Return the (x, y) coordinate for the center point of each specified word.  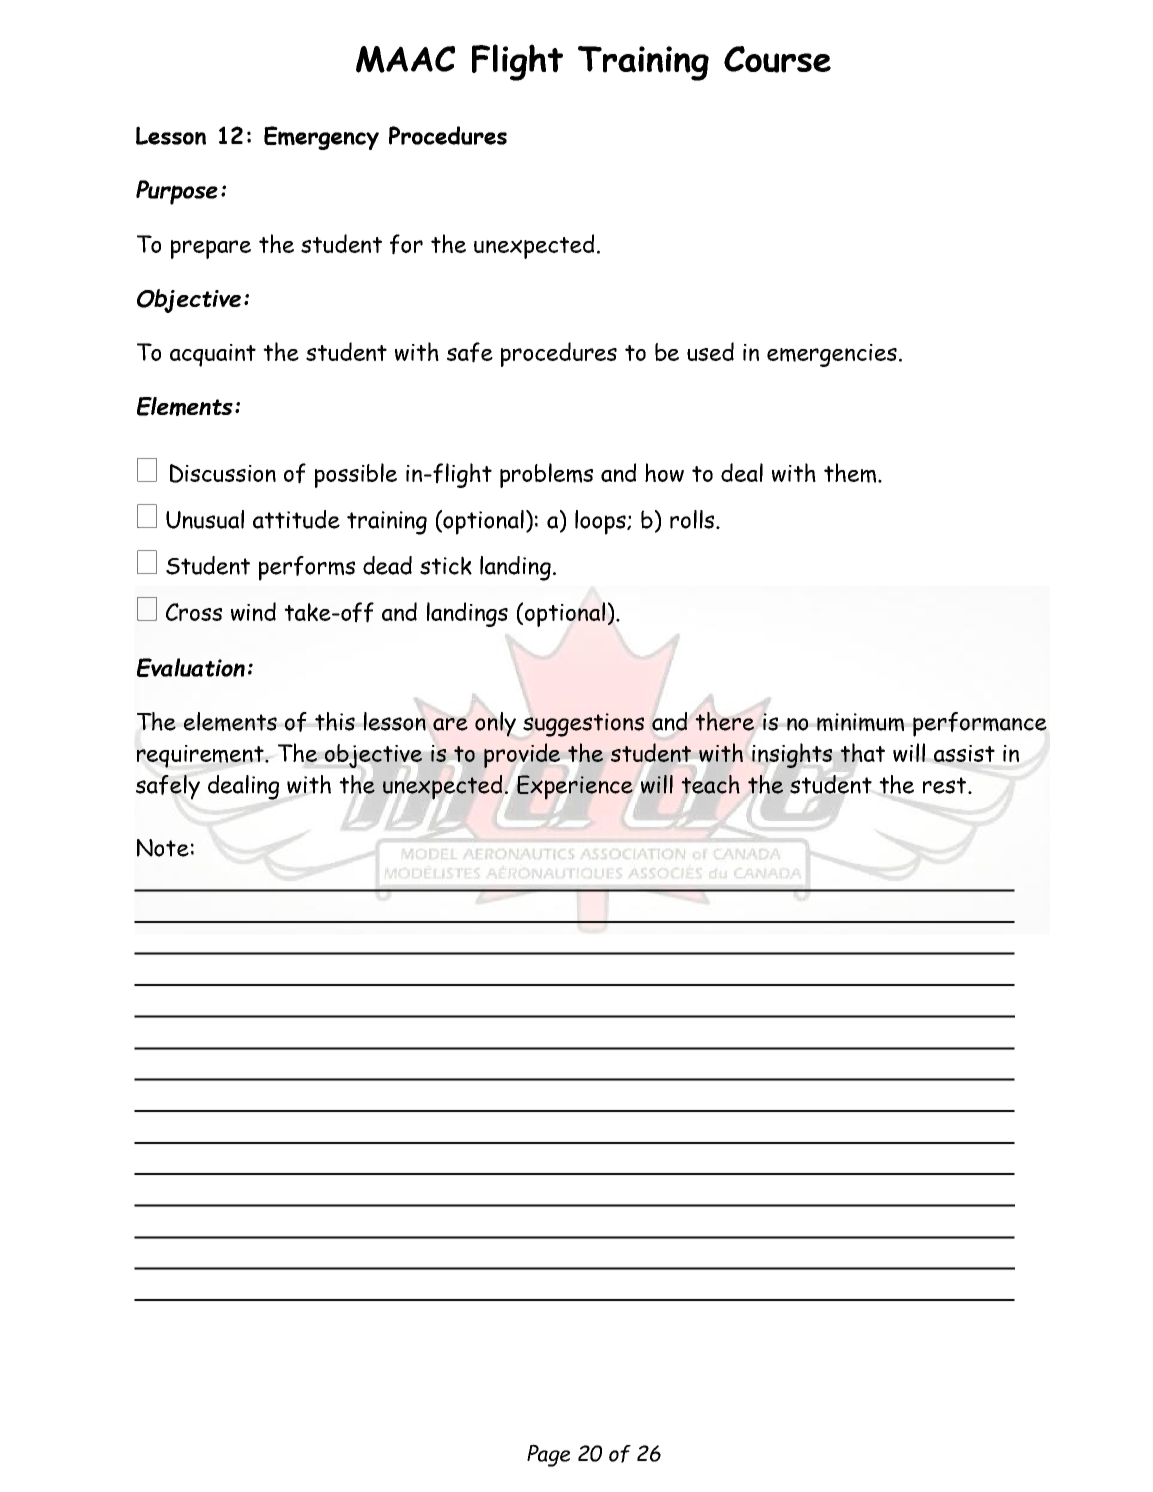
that (862, 752)
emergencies (832, 355)
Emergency (321, 138)
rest (946, 785)
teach (710, 784)
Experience (575, 787)
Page (548, 1455)
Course (777, 59)
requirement (201, 756)
